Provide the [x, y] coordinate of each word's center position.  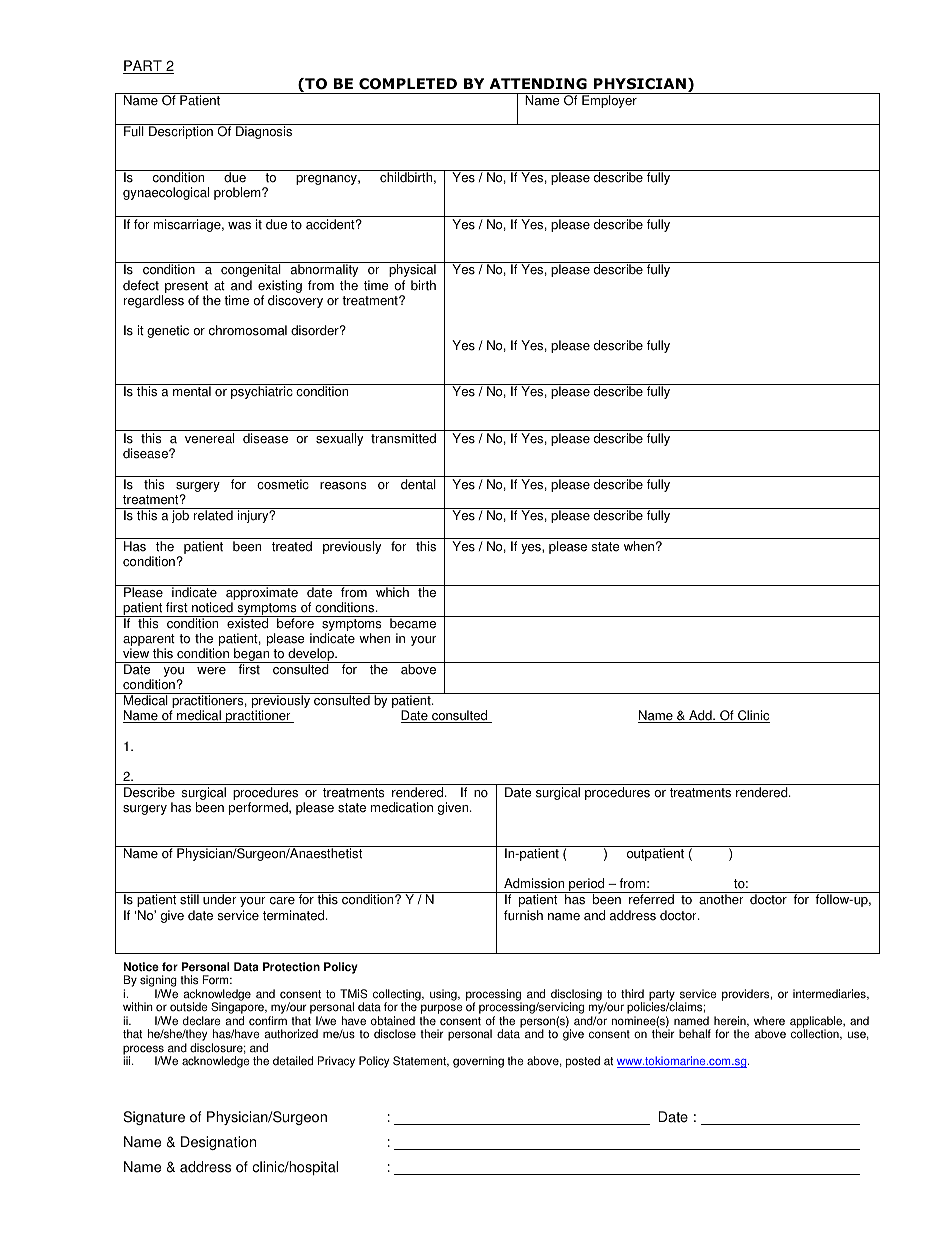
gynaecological [166, 193]
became [413, 622]
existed [247, 622]
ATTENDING [538, 84]
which [392, 592]
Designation [218, 1143]
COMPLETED [408, 84]
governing [478, 1062]
